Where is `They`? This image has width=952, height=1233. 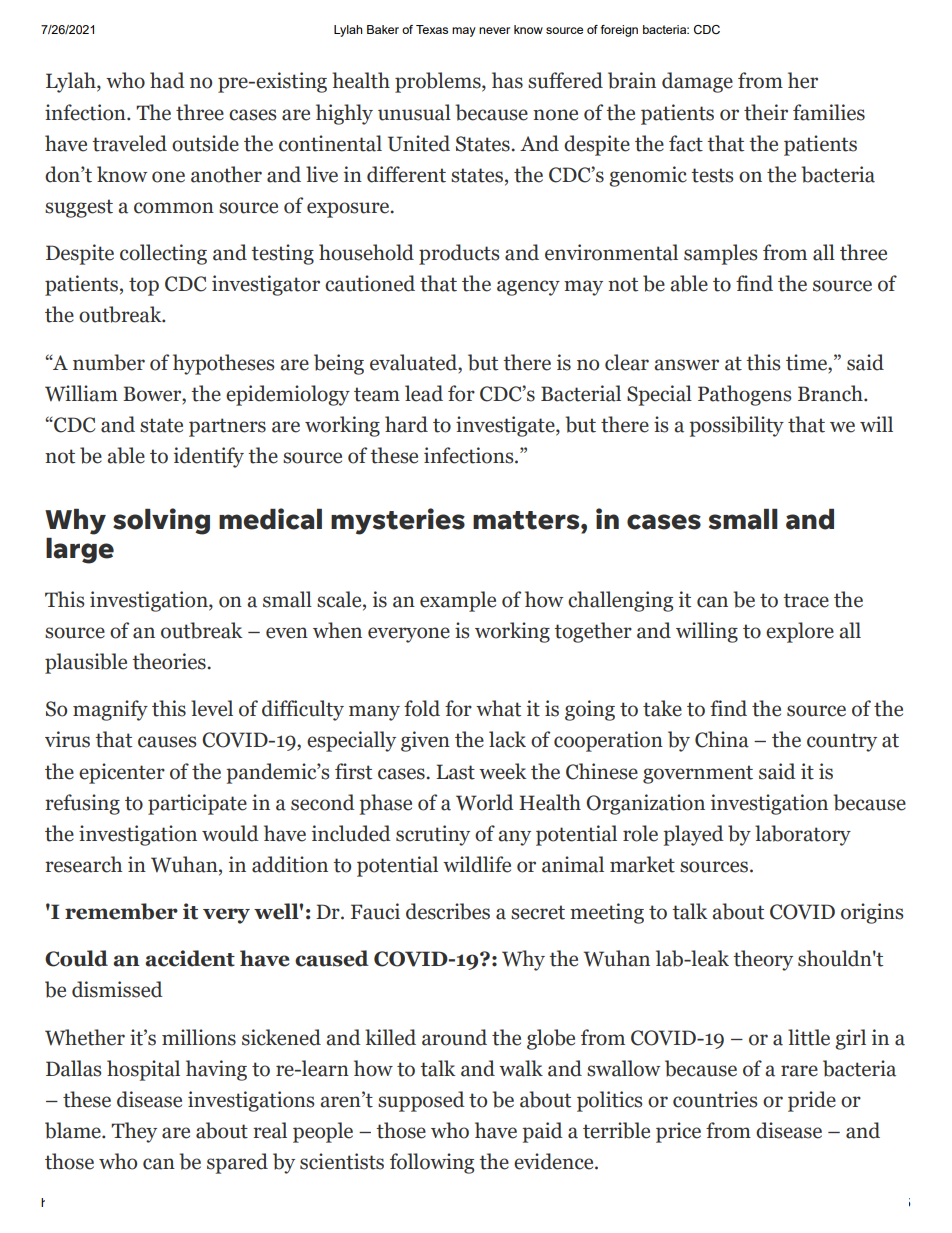 They is located at coordinates (134, 1132).
